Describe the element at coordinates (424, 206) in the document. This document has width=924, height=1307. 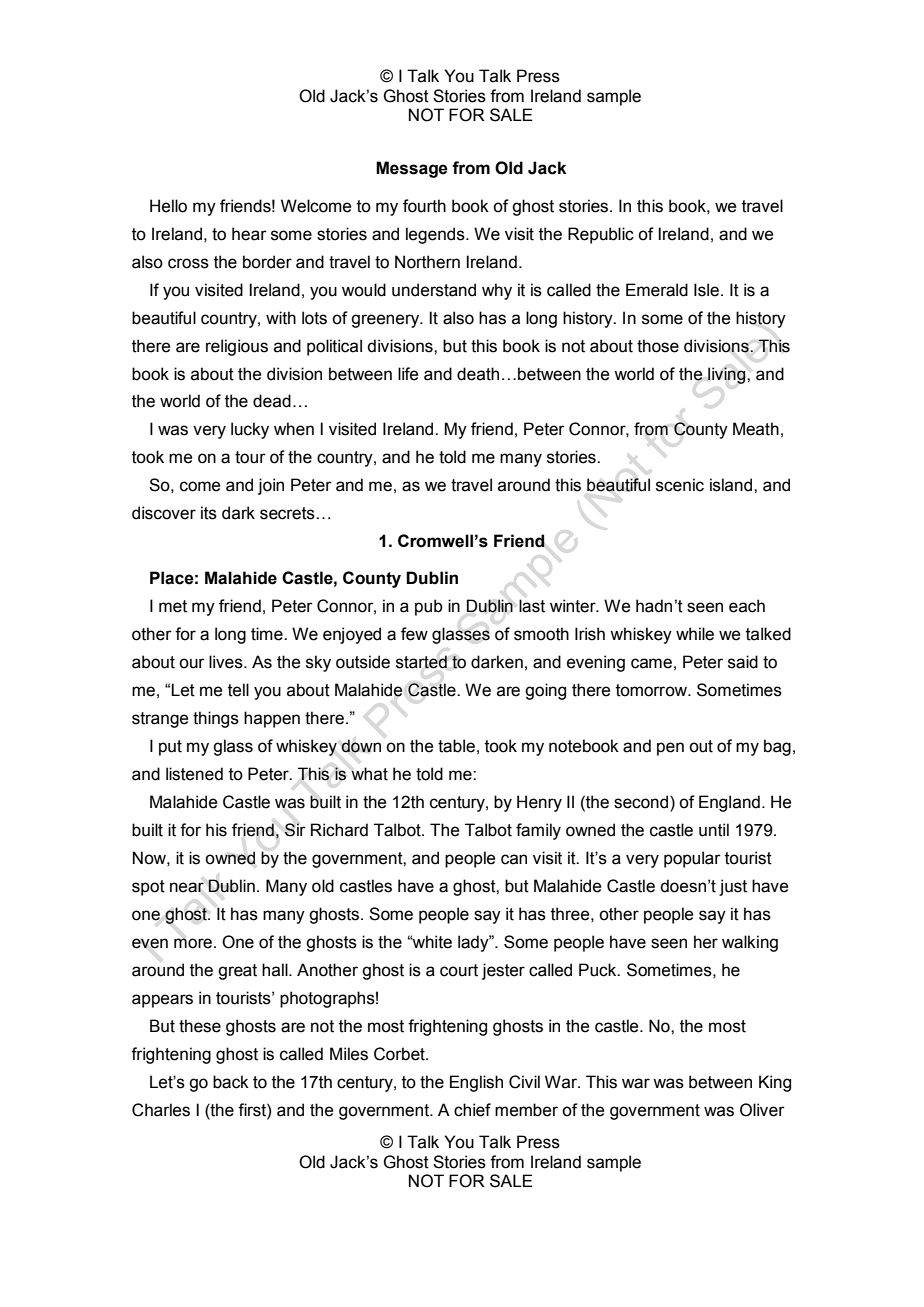
I see `fourth` at that location.
